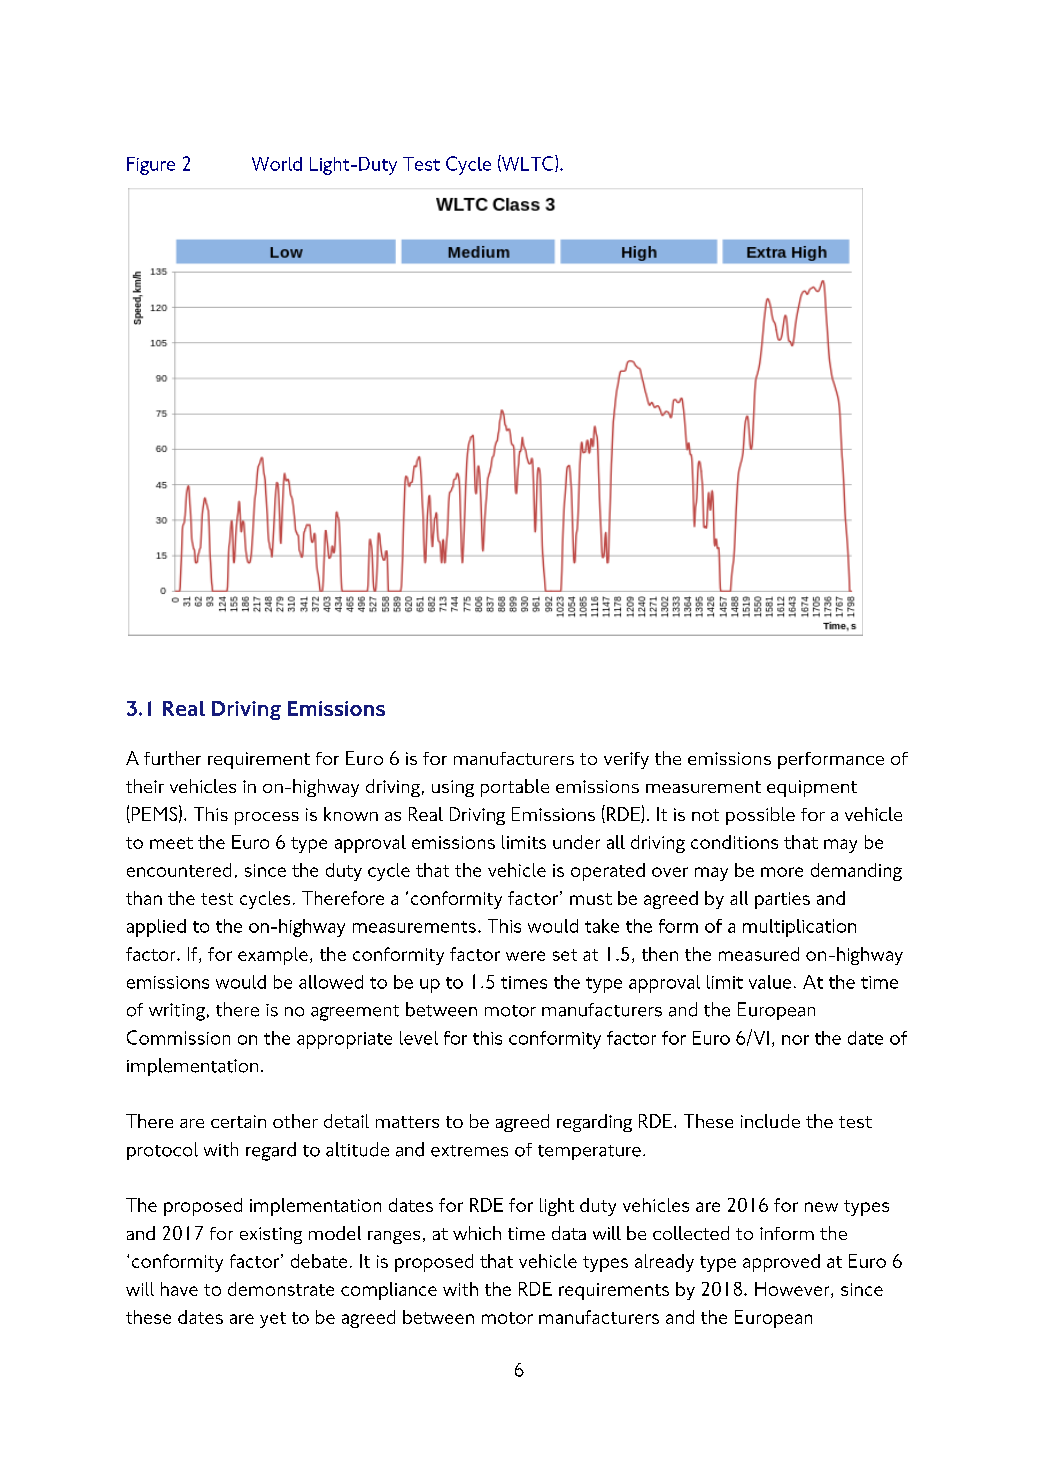 Image resolution: width=1038 pixels, height=1470 pixels. Describe the element at coordinates (277, 164) in the page. I see `World` at that location.
